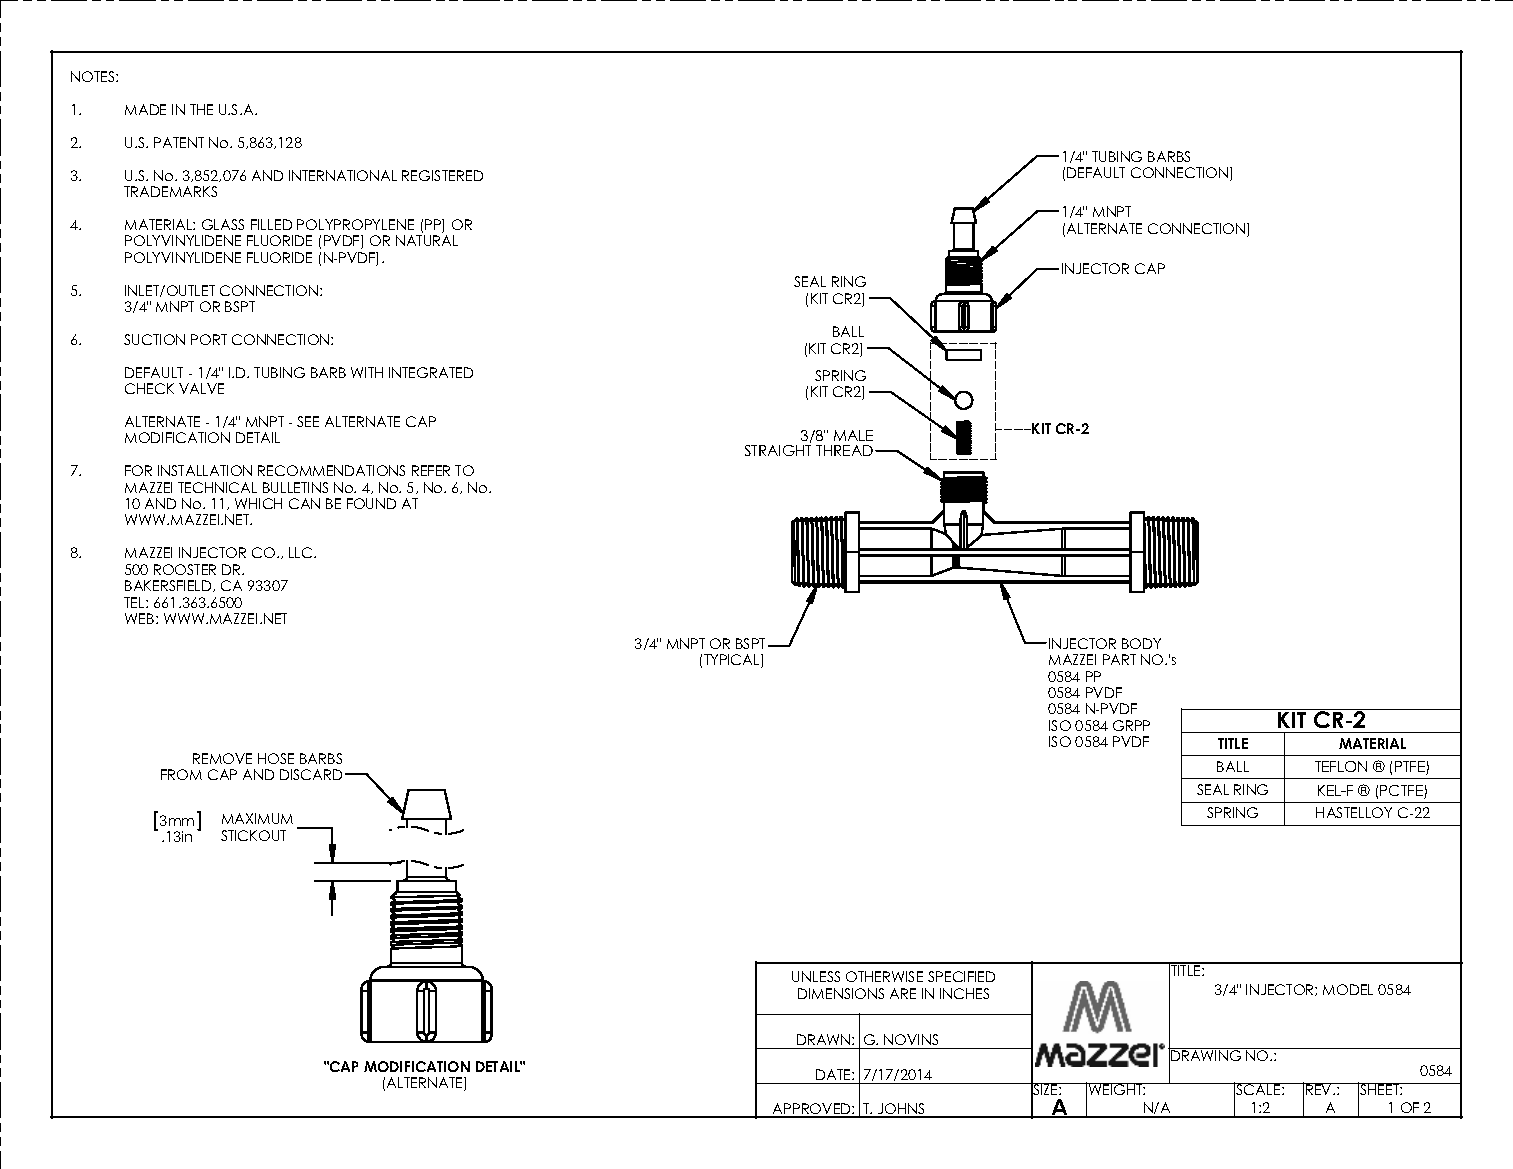  I want to click on STRAIGHT, so click(778, 450).
